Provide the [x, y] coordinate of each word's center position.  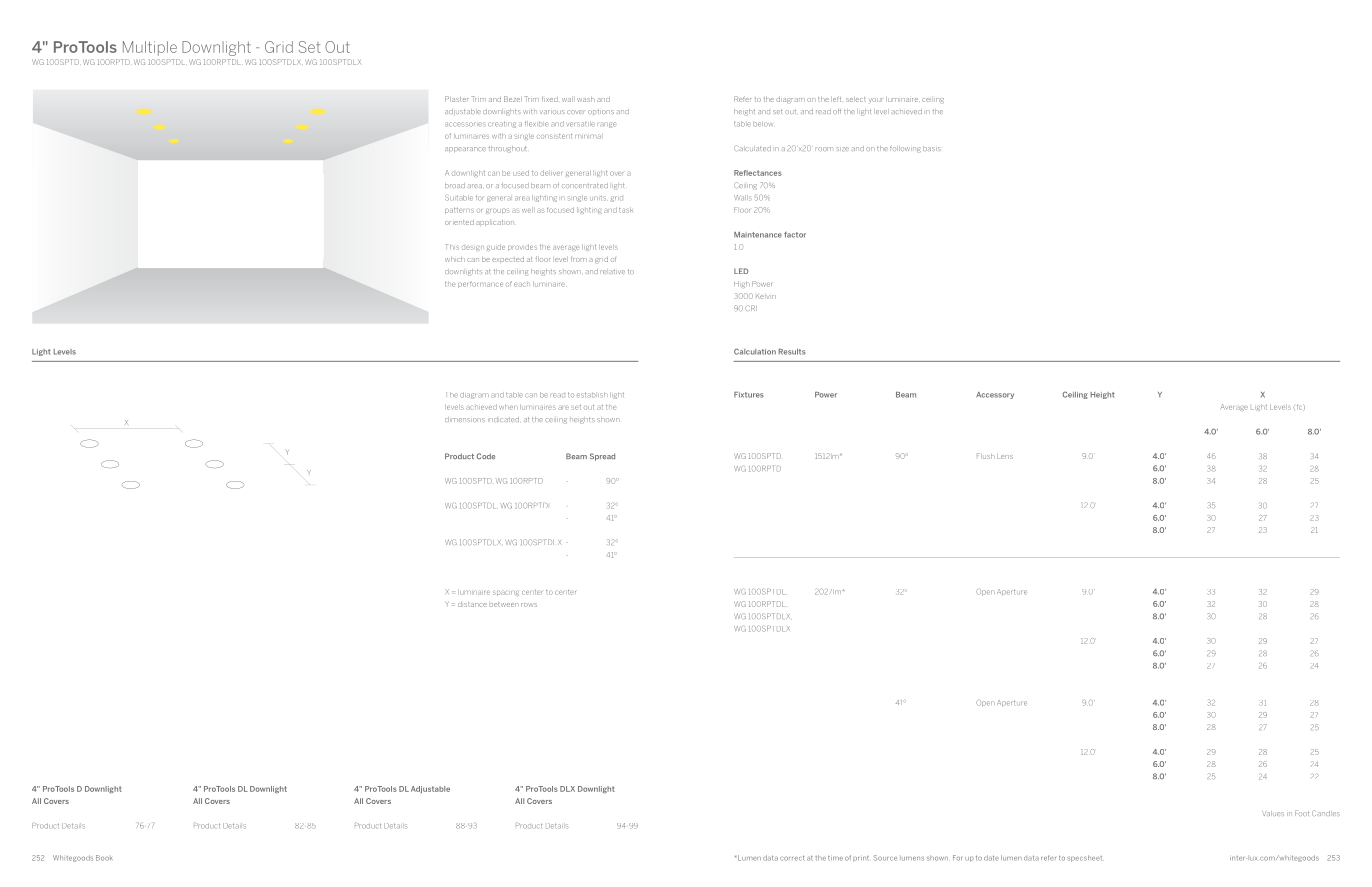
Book [104, 858]
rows [529, 605]
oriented [459, 222]
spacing [506, 593]
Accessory [995, 395]
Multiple [150, 48]
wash [586, 99]
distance [472, 604]
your [876, 100]
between [504, 604]
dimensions [465, 419]
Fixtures [749, 395]
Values [1273, 813]
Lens [1005, 456]
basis [932, 148]
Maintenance [758, 235]
